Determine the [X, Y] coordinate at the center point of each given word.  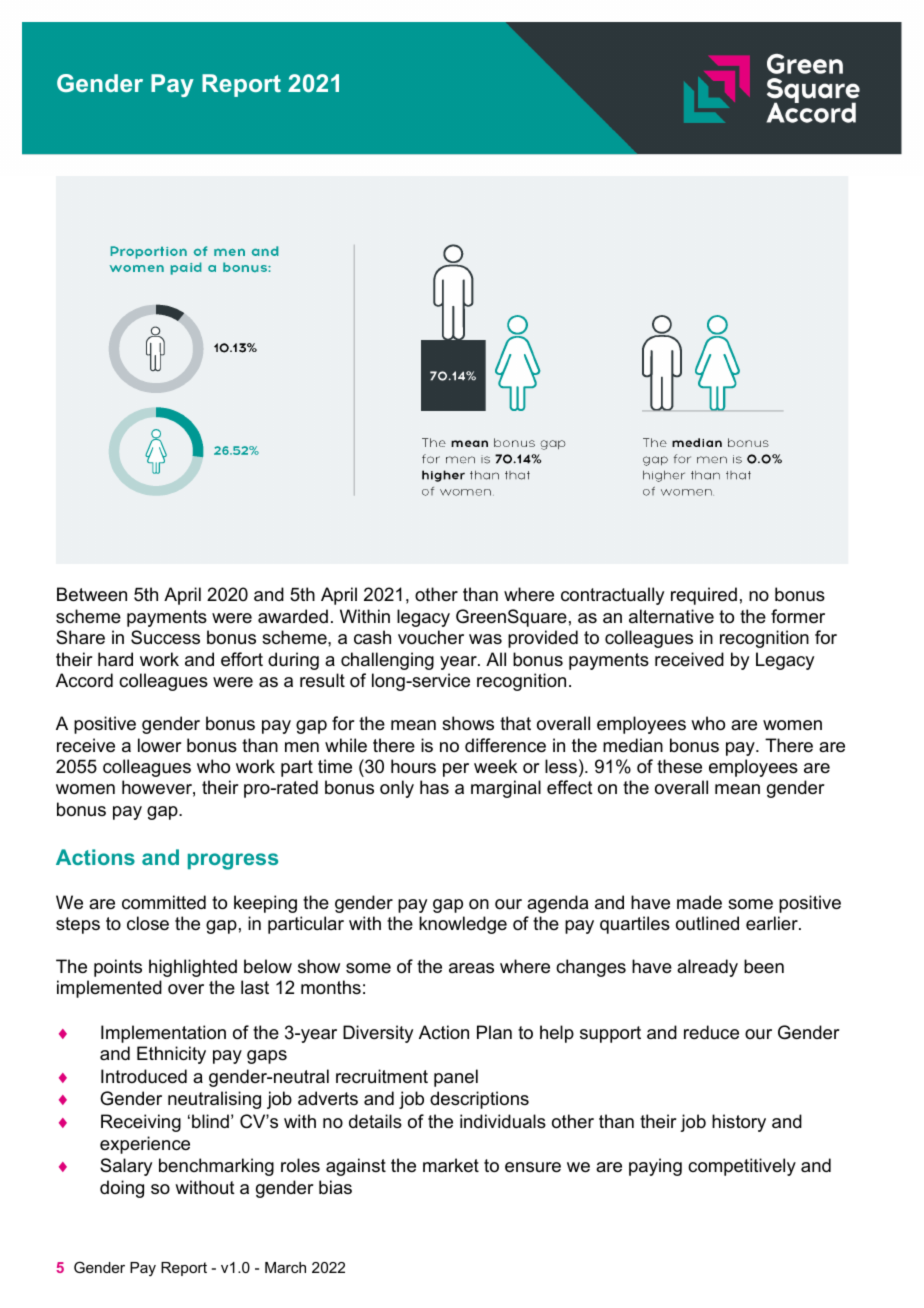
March [285, 1267]
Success [165, 637]
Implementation [163, 1034]
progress [233, 861]
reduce [711, 1032]
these [679, 766]
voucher [431, 637]
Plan [494, 1032]
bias [335, 1187]
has [434, 787]
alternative [671, 616]
